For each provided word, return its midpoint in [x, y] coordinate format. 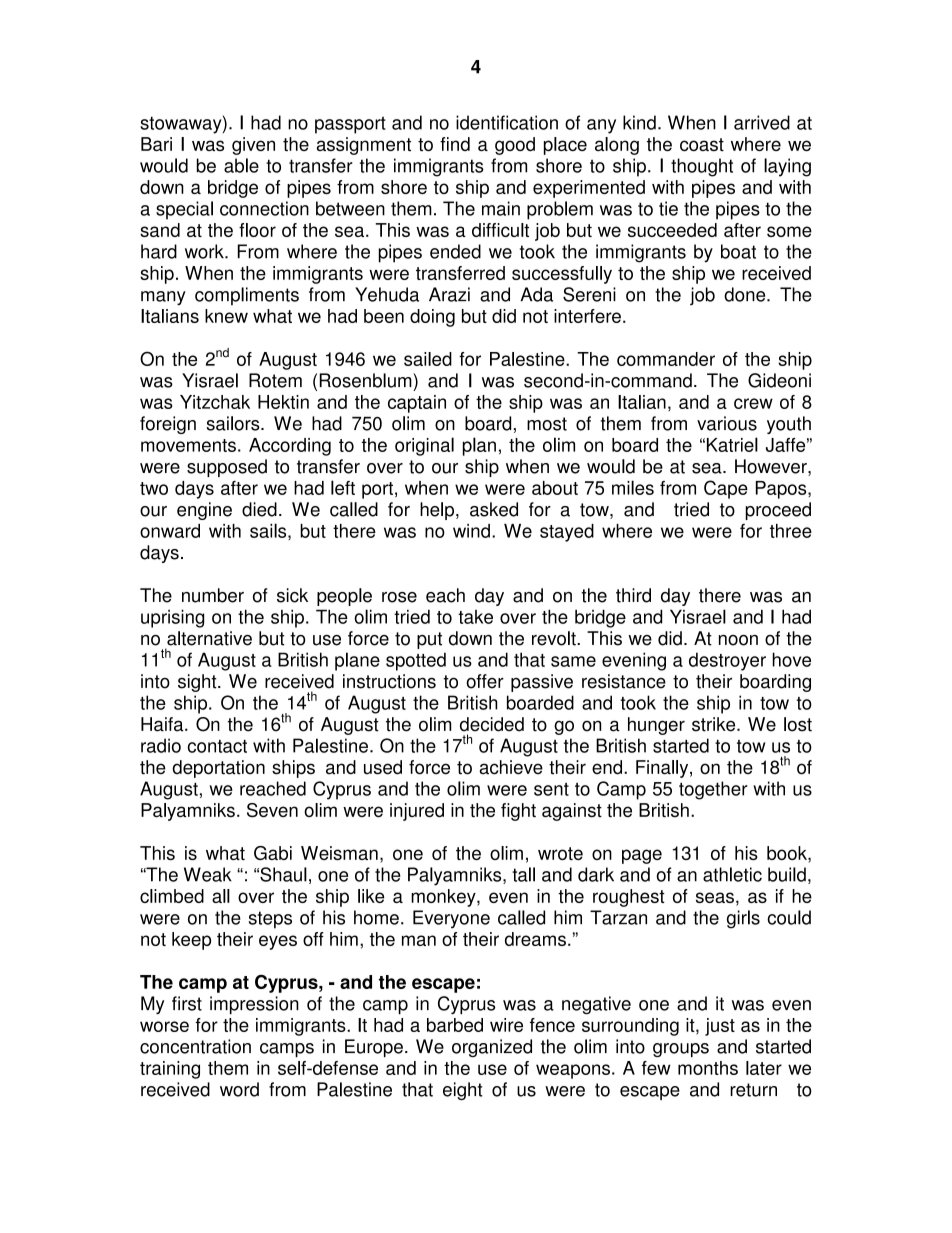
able [241, 165]
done [746, 294]
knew [226, 316]
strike [715, 724]
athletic [732, 874]
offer [485, 681]
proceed [778, 511]
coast [702, 144]
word [239, 1089]
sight [198, 683]
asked [494, 509]
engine [204, 511]
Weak [208, 874]
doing [432, 318]
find [455, 144]
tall [523, 874]
